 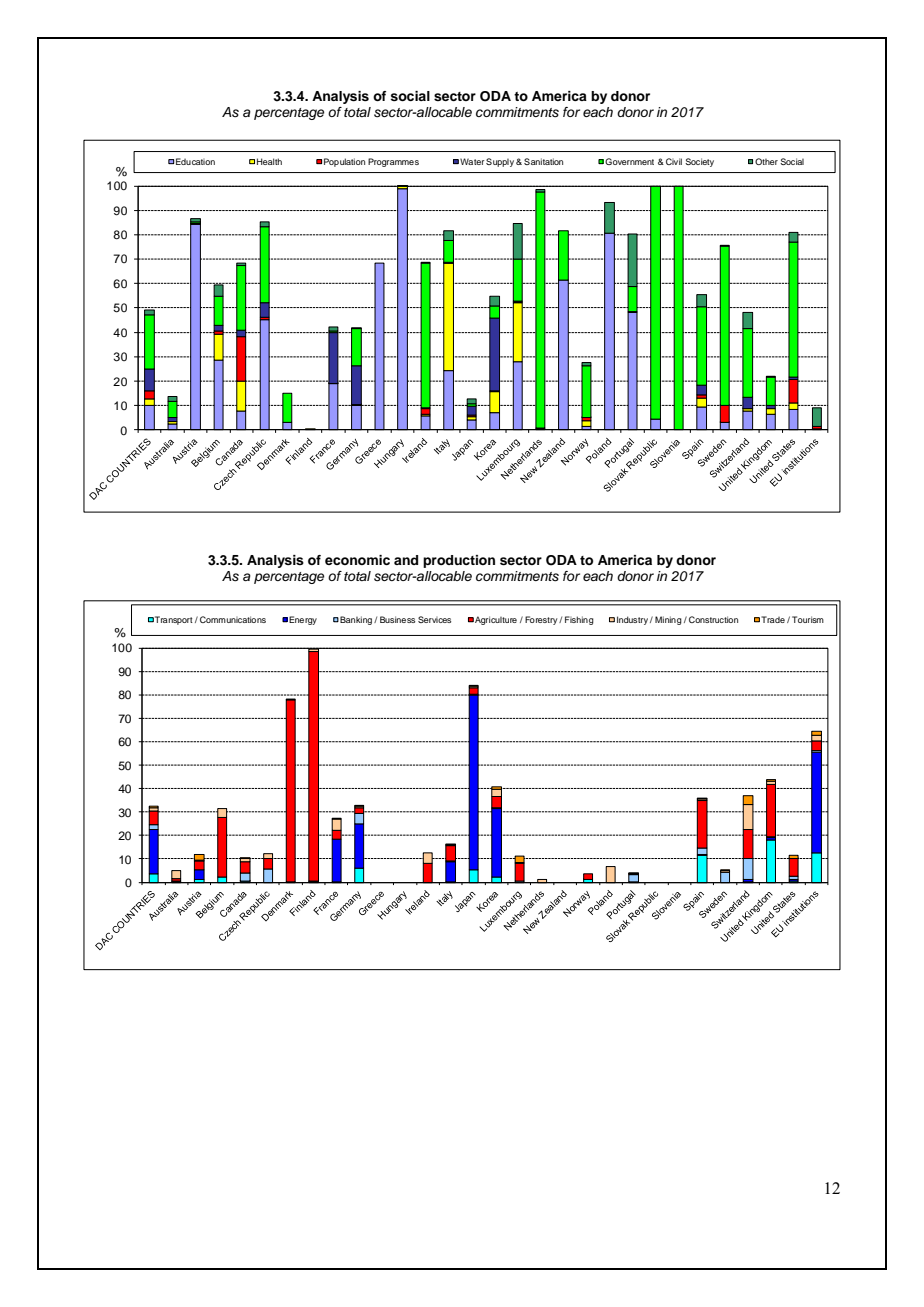 What do you see at coordinates (406, 560) in the page?
I see `and` at bounding box center [406, 560].
